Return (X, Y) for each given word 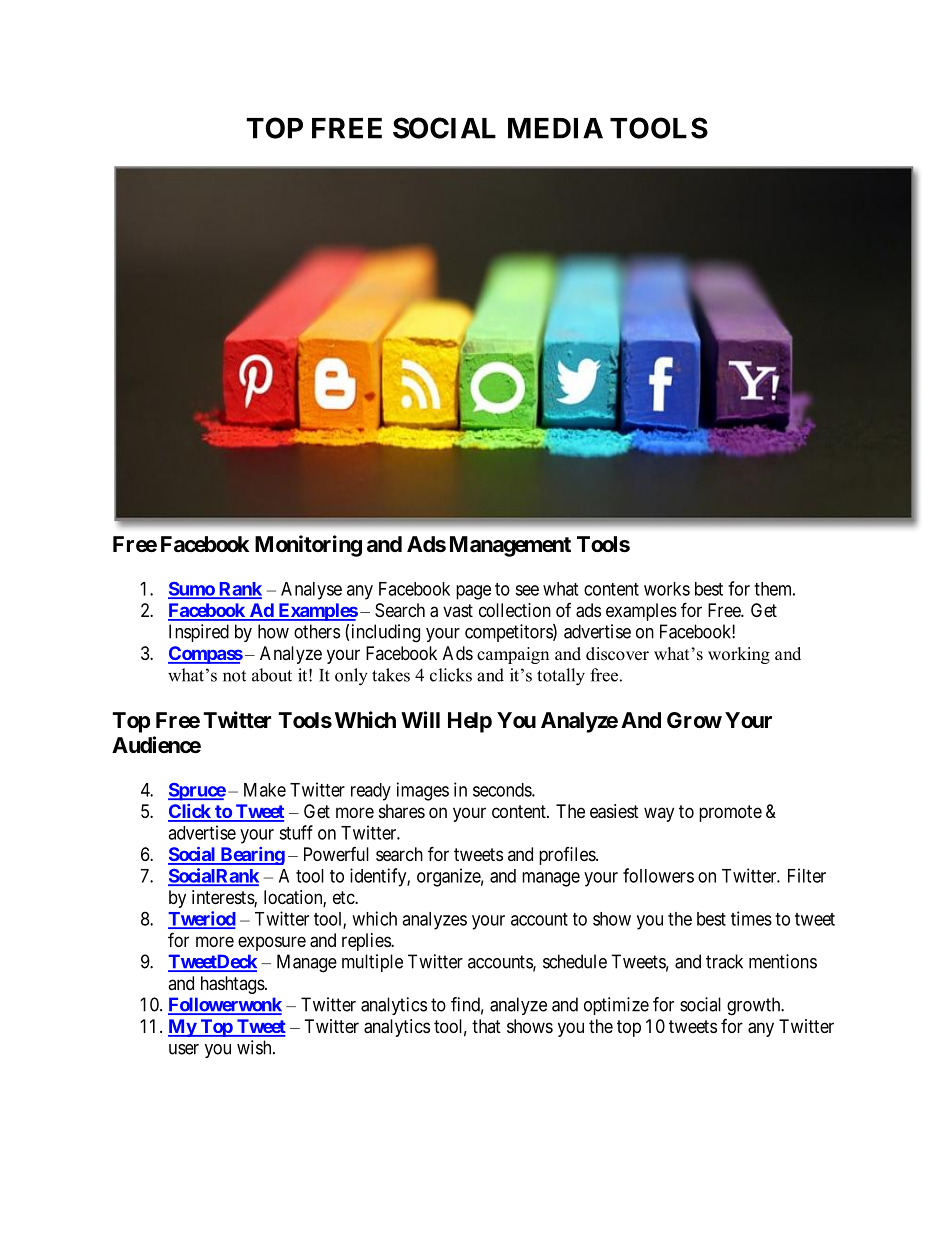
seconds (503, 790)
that (486, 1026)
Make (265, 790)
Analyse (311, 591)
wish (255, 1047)
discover (617, 654)
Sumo (192, 590)
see (527, 590)
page (473, 592)
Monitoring (308, 546)
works (667, 589)
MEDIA (555, 128)
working (739, 655)
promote (730, 813)
